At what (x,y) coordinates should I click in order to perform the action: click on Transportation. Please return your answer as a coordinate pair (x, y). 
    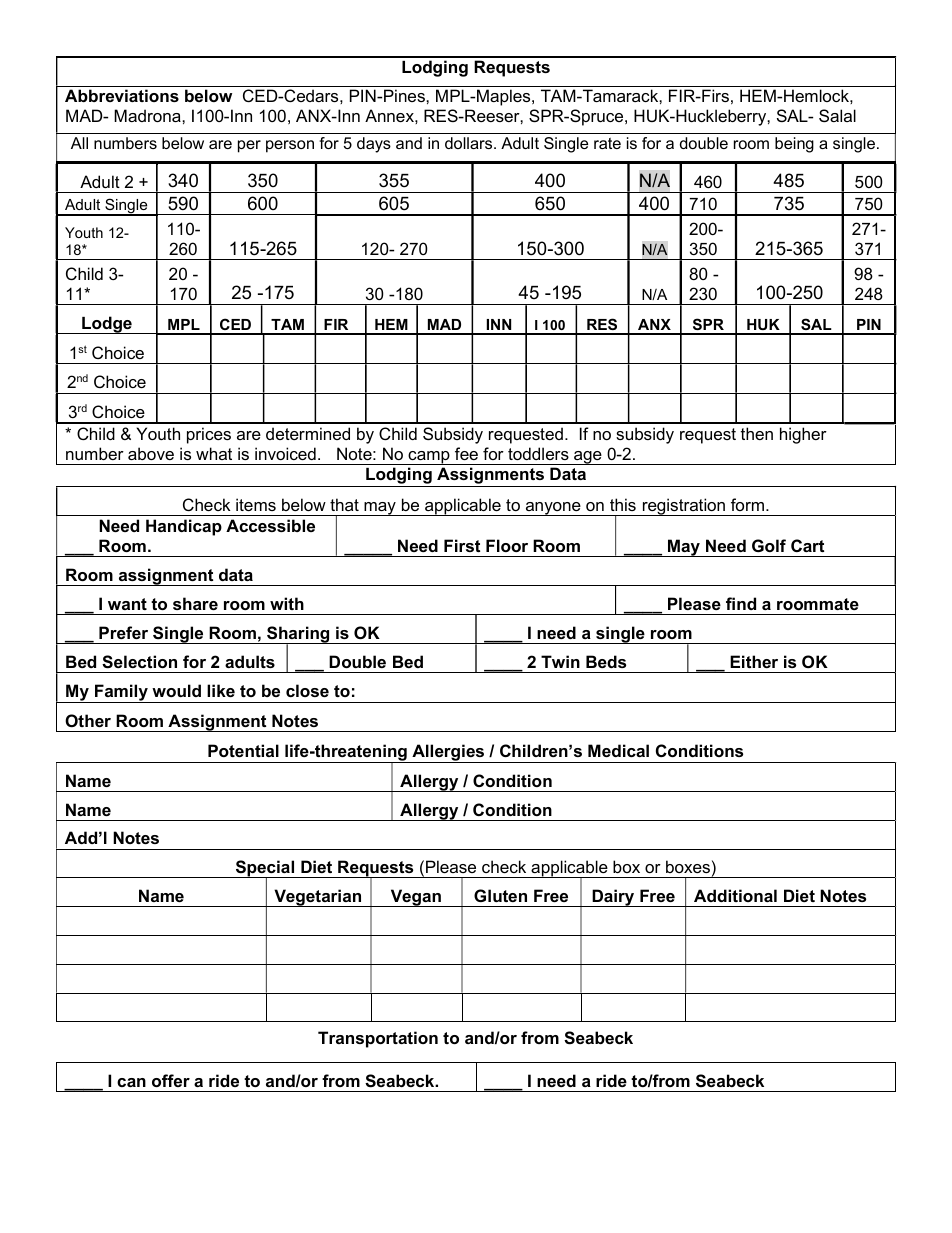
    Looking at the image, I should click on (378, 1039).
